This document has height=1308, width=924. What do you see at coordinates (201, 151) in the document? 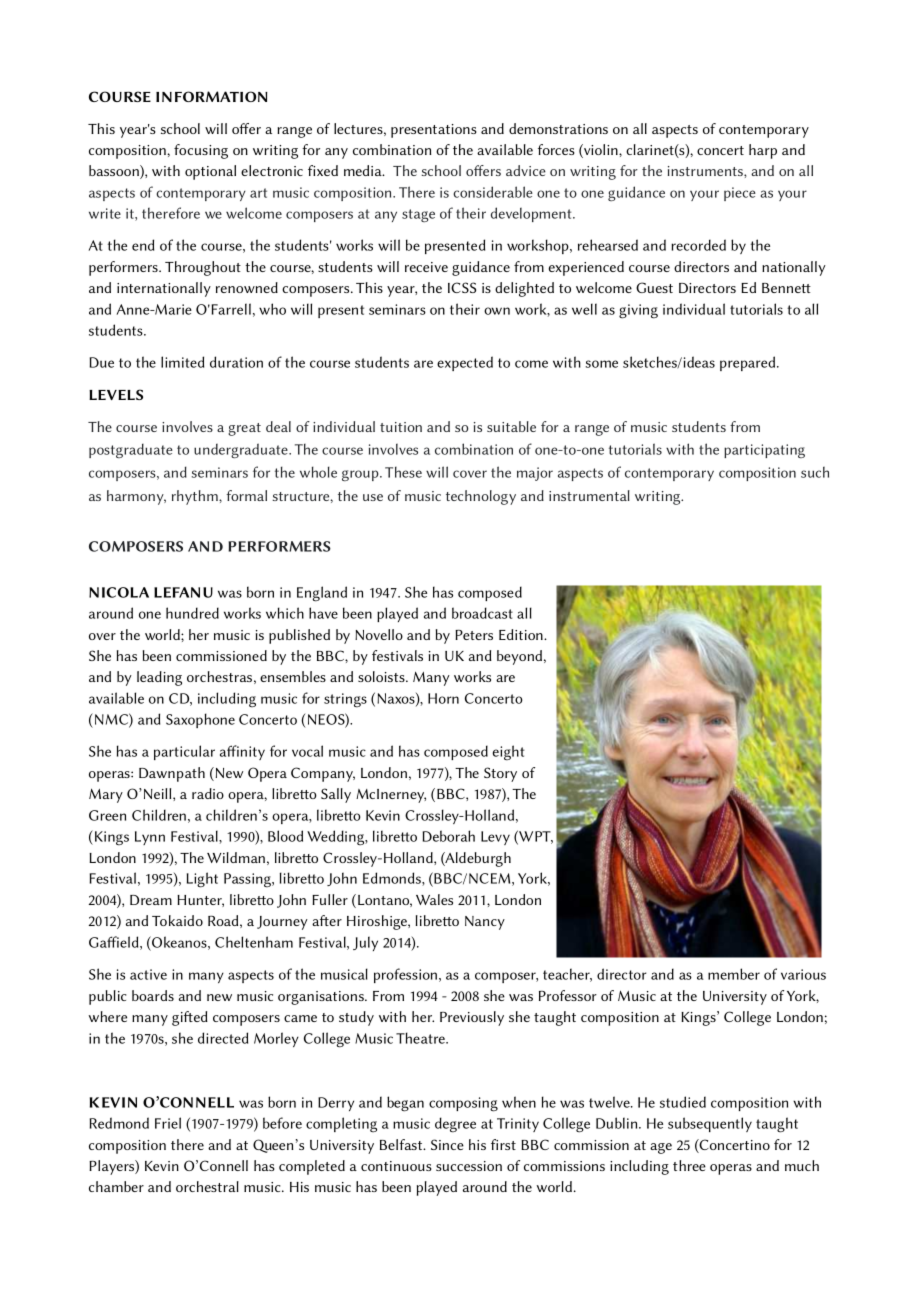
I see `focusing` at bounding box center [201, 151].
